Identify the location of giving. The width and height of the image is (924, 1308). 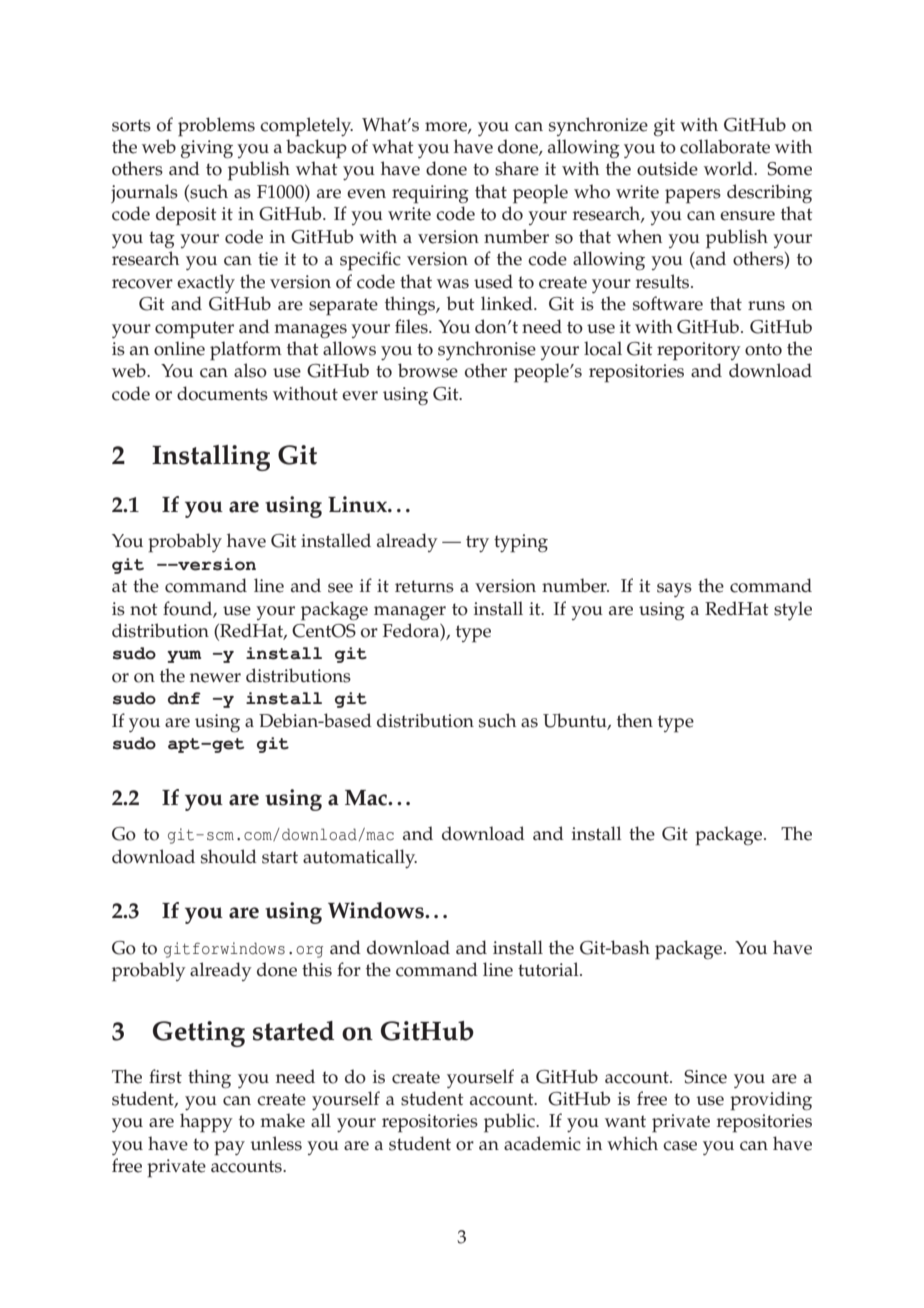
(207, 149).
